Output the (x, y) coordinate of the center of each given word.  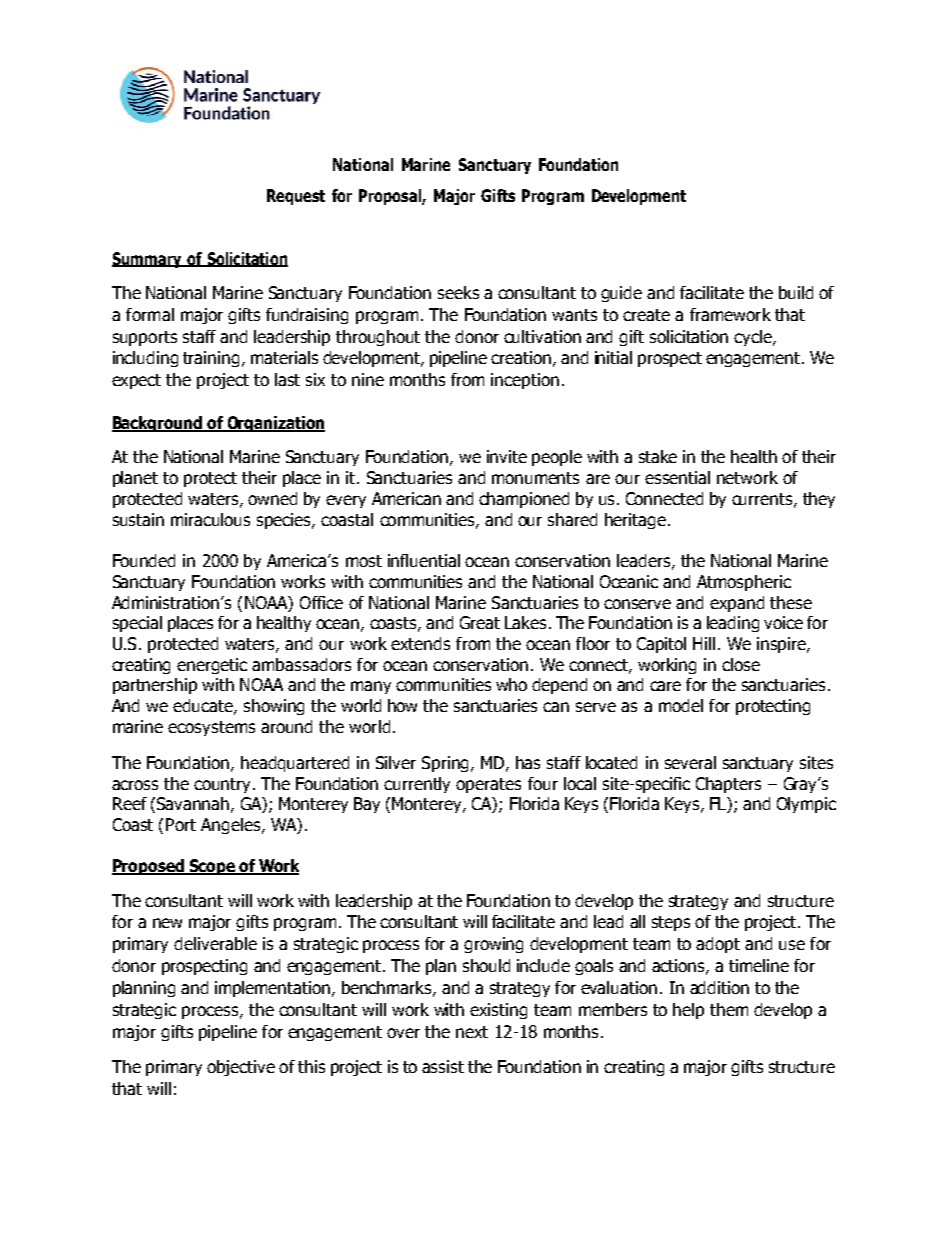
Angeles (232, 826)
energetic (212, 666)
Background (158, 424)
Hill (704, 643)
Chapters (728, 785)
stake (658, 456)
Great (480, 622)
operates (488, 785)
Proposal (391, 197)
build (796, 292)
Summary (148, 260)
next (472, 1032)
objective (241, 1068)
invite (507, 456)
